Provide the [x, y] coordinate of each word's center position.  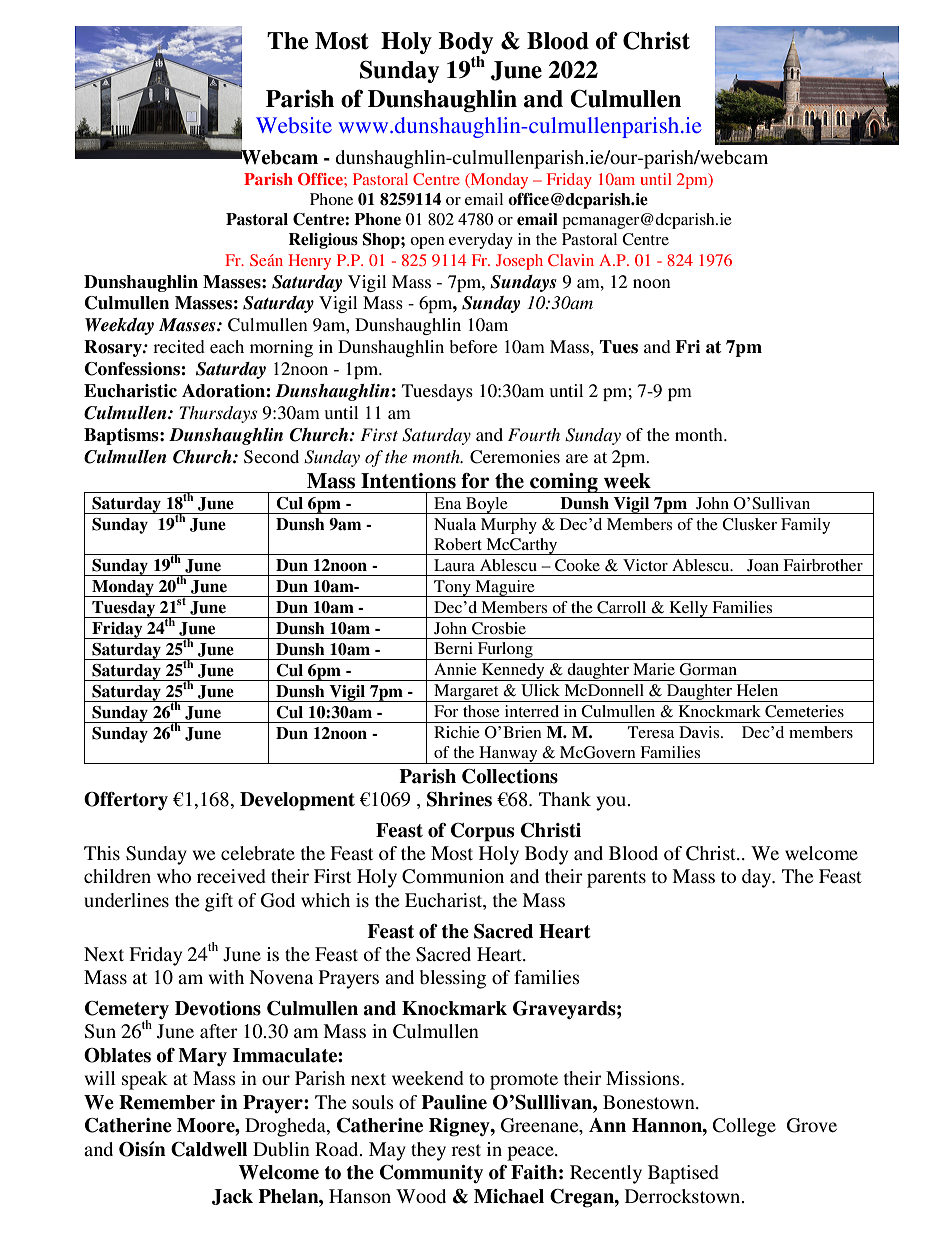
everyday [481, 241]
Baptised [683, 1174]
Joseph [519, 262]
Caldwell [209, 1149]
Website [294, 125]
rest [466, 1150]
